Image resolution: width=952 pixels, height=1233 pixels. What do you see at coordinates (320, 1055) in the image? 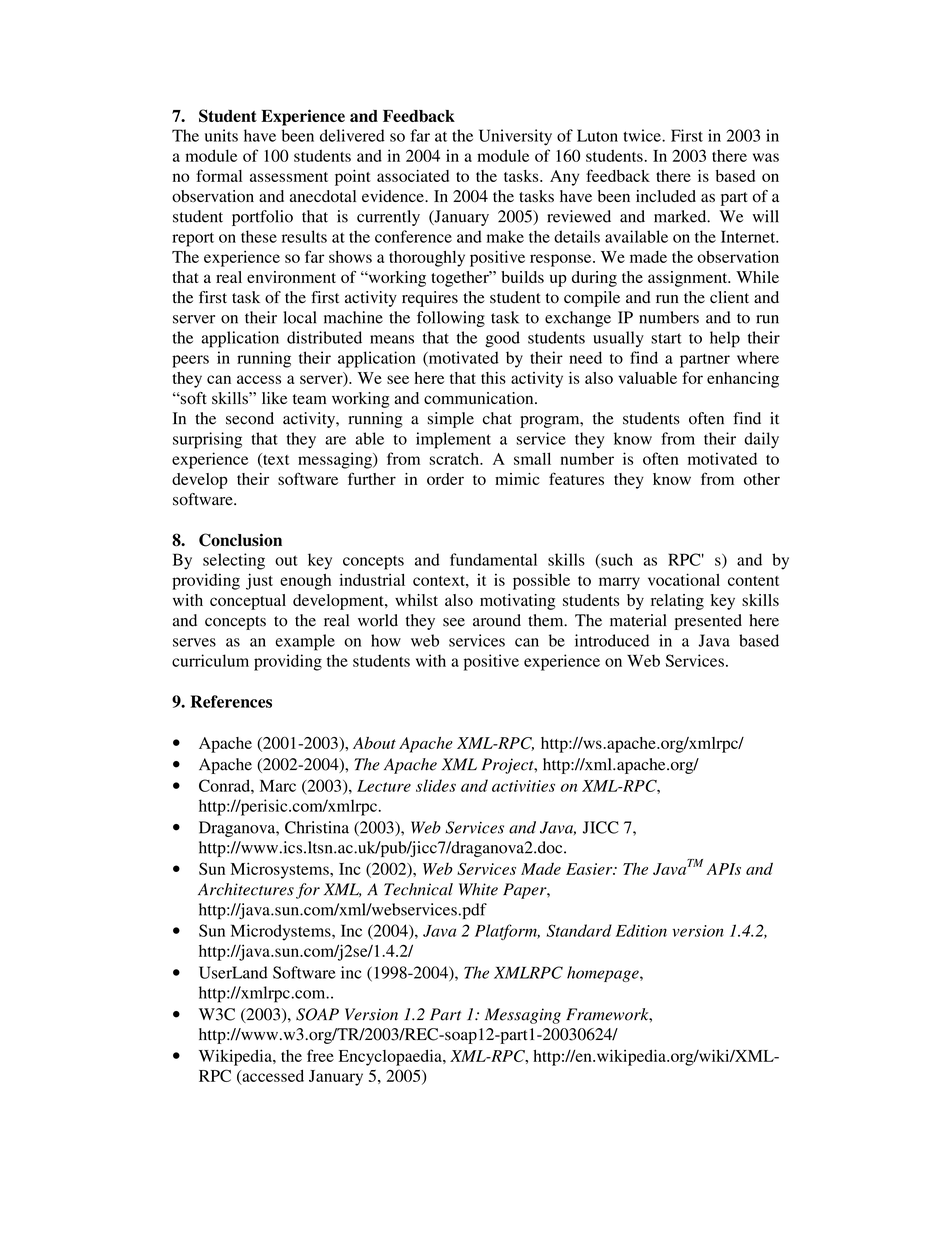
I see `free` at bounding box center [320, 1055].
